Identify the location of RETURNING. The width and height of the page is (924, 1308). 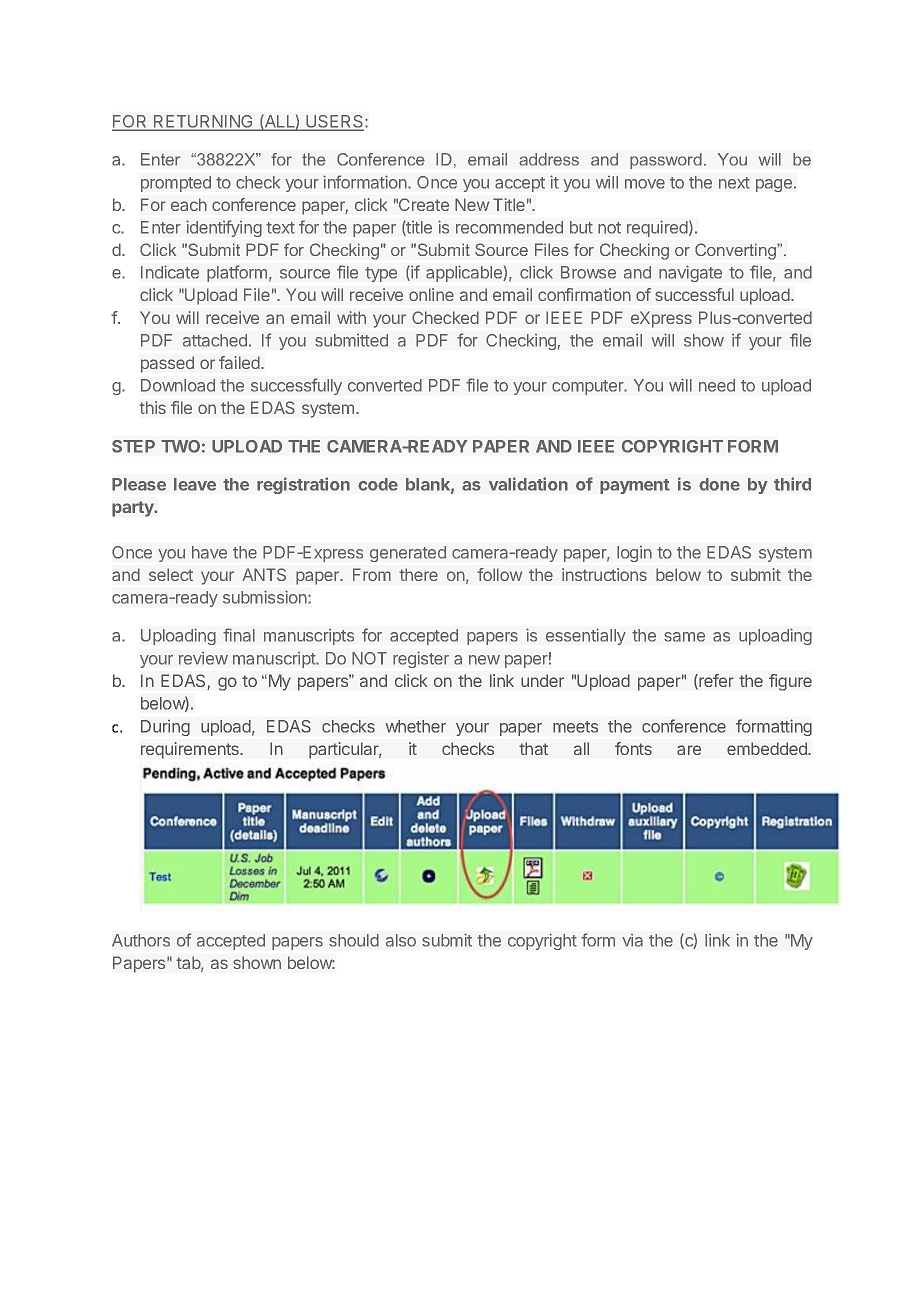
(203, 122).
